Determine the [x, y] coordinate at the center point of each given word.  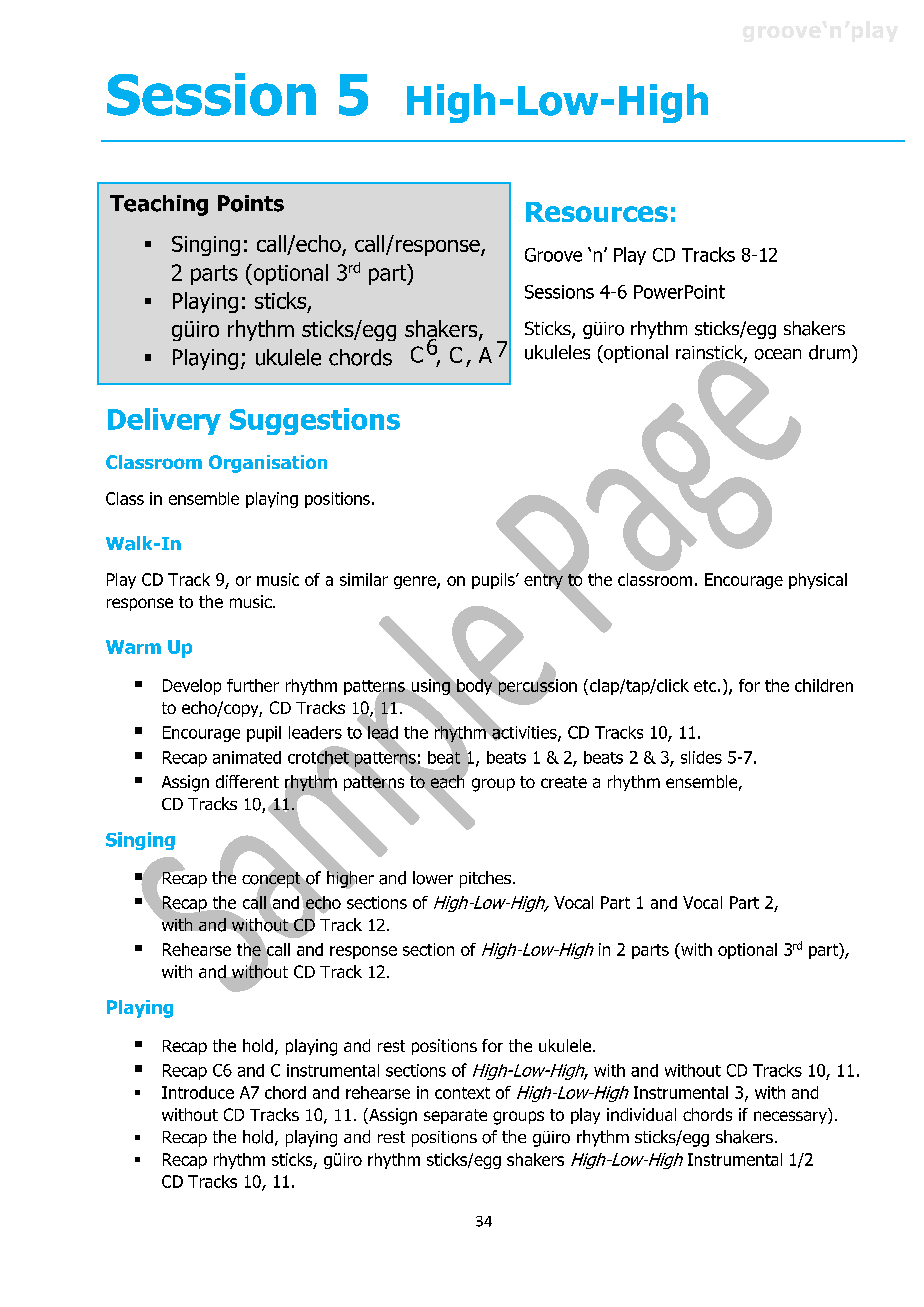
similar [364, 579]
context [462, 1093]
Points [251, 203]
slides [701, 757]
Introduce [198, 1092]
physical [818, 581]
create [564, 782]
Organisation [268, 464]
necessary [791, 1117]
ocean [778, 354]
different [247, 781]
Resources [597, 212]
